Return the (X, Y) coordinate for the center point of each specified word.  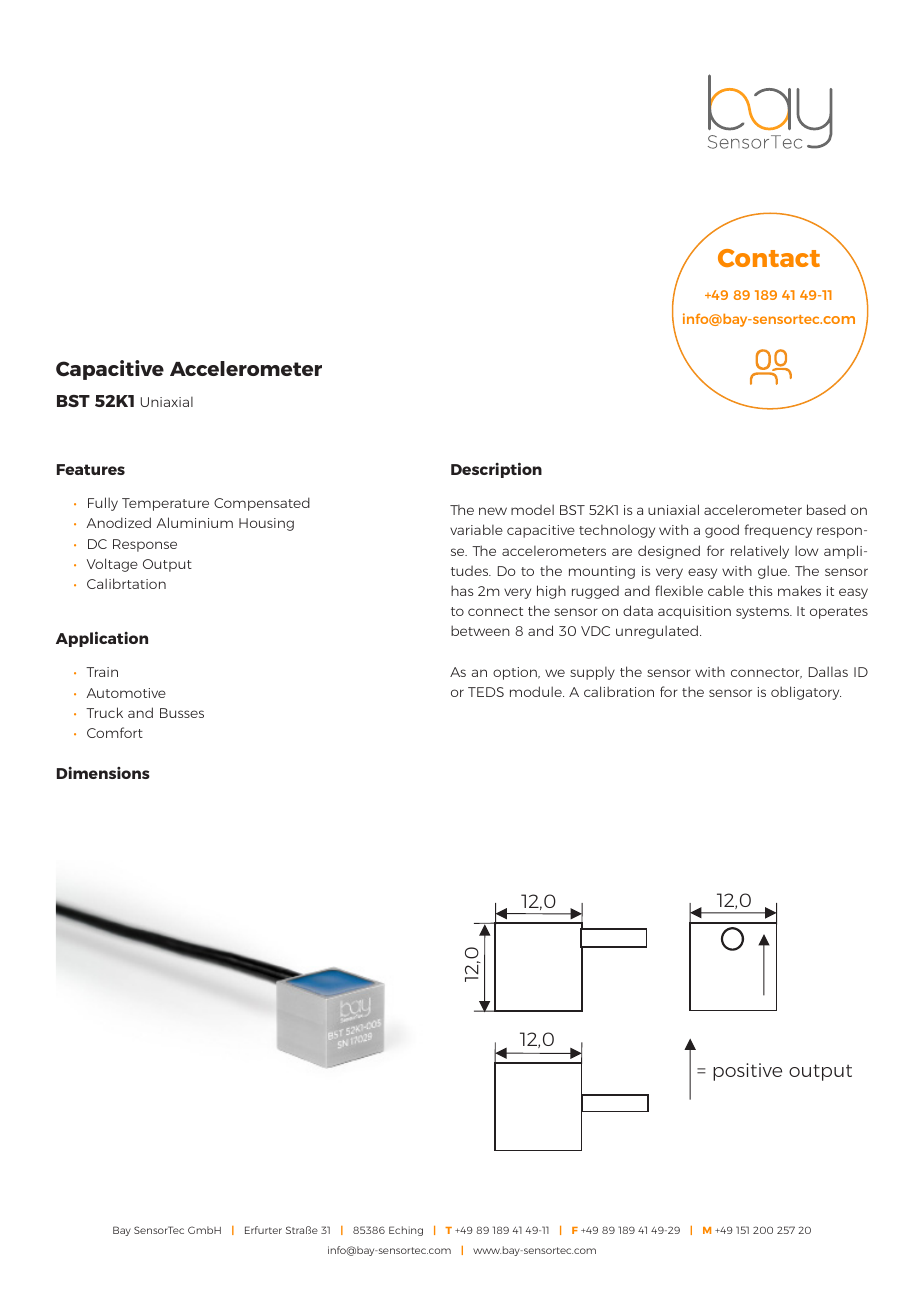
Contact (769, 258)
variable (476, 529)
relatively (760, 552)
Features (91, 469)
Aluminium (195, 522)
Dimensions (103, 773)
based (826, 509)
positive (747, 1072)
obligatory (806, 693)
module (537, 691)
